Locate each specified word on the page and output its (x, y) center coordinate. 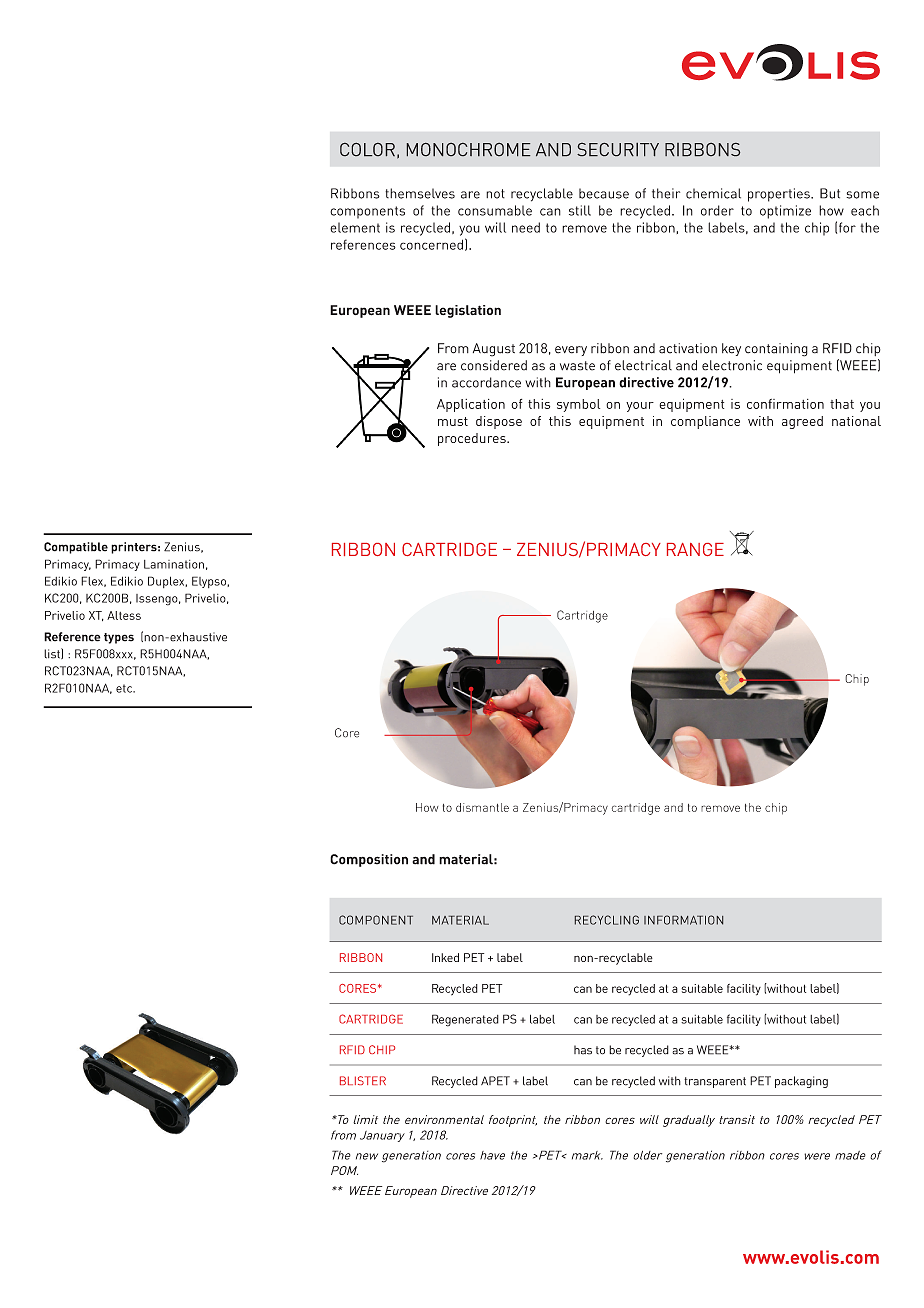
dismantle (482, 807)
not (495, 194)
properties (780, 195)
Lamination (174, 564)
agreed (802, 422)
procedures (473, 439)
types (119, 638)
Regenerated (465, 1020)
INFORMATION (683, 920)
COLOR (367, 149)
